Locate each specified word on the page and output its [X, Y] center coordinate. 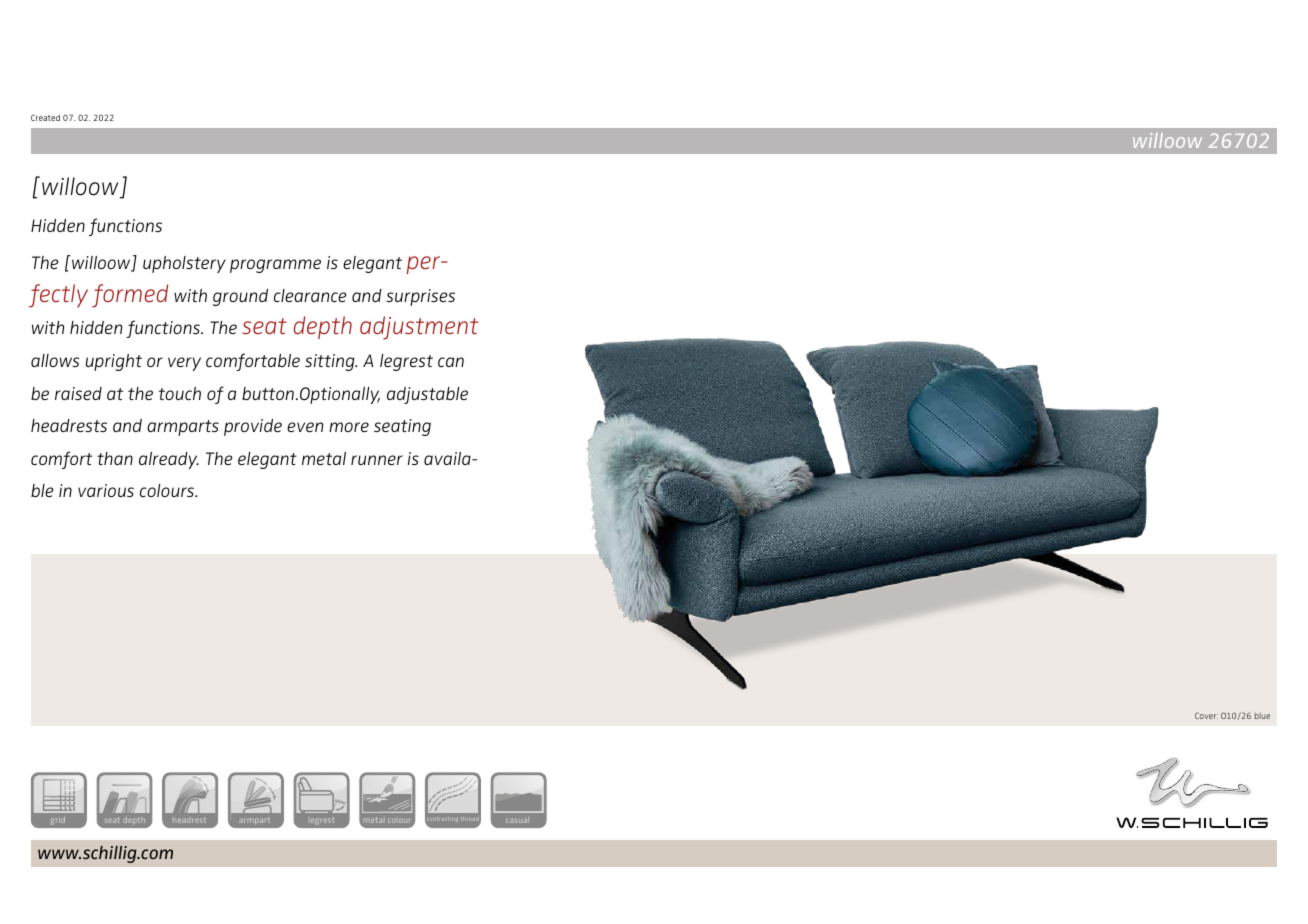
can [451, 362]
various [106, 490]
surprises [420, 297]
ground [240, 297]
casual [516, 820]
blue [1262, 716]
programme [275, 266]
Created [45, 117]
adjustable [427, 395]
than [115, 458]
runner [377, 460]
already [169, 460]
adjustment [419, 328]
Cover [1206, 715]
